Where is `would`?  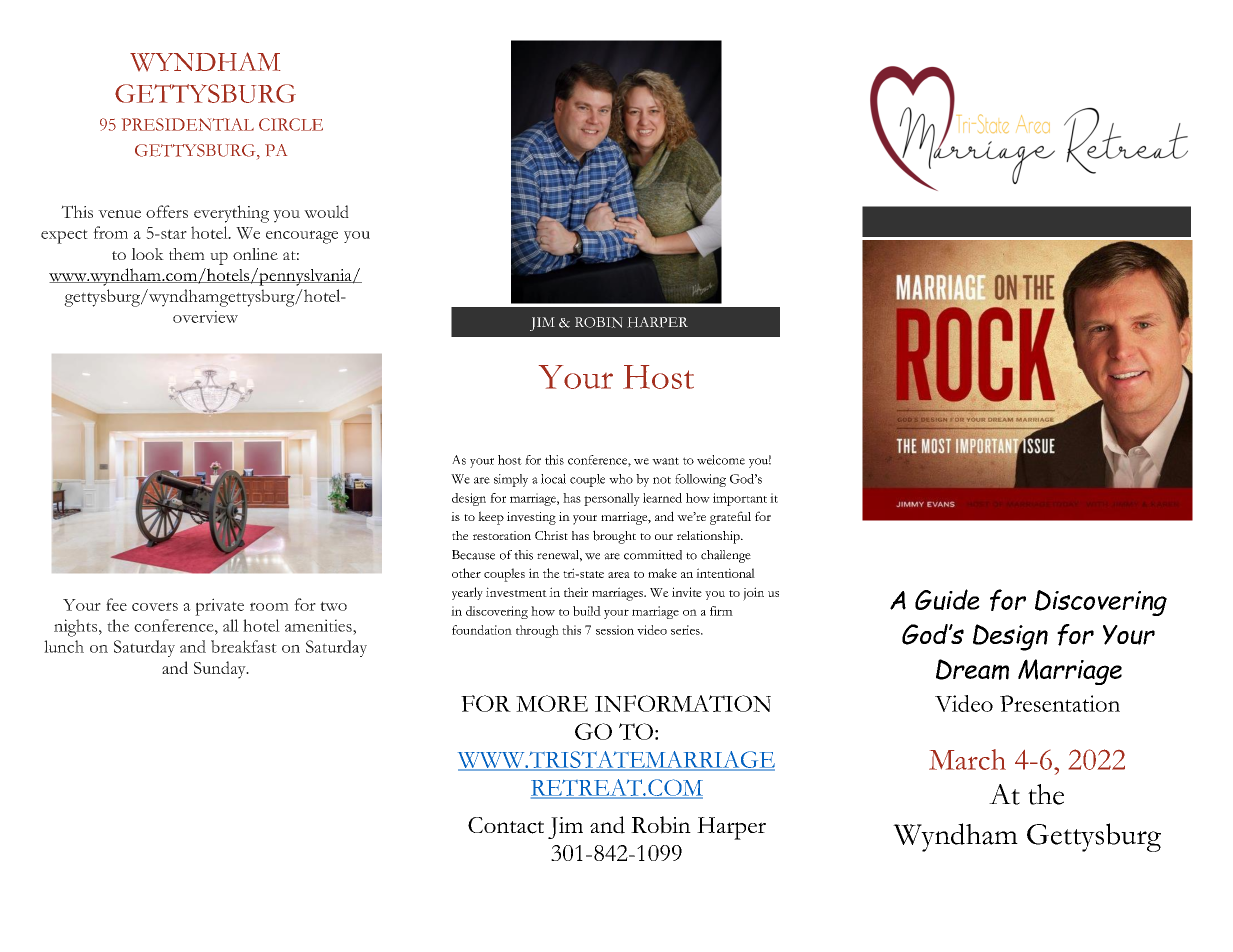
would is located at coordinates (326, 211).
